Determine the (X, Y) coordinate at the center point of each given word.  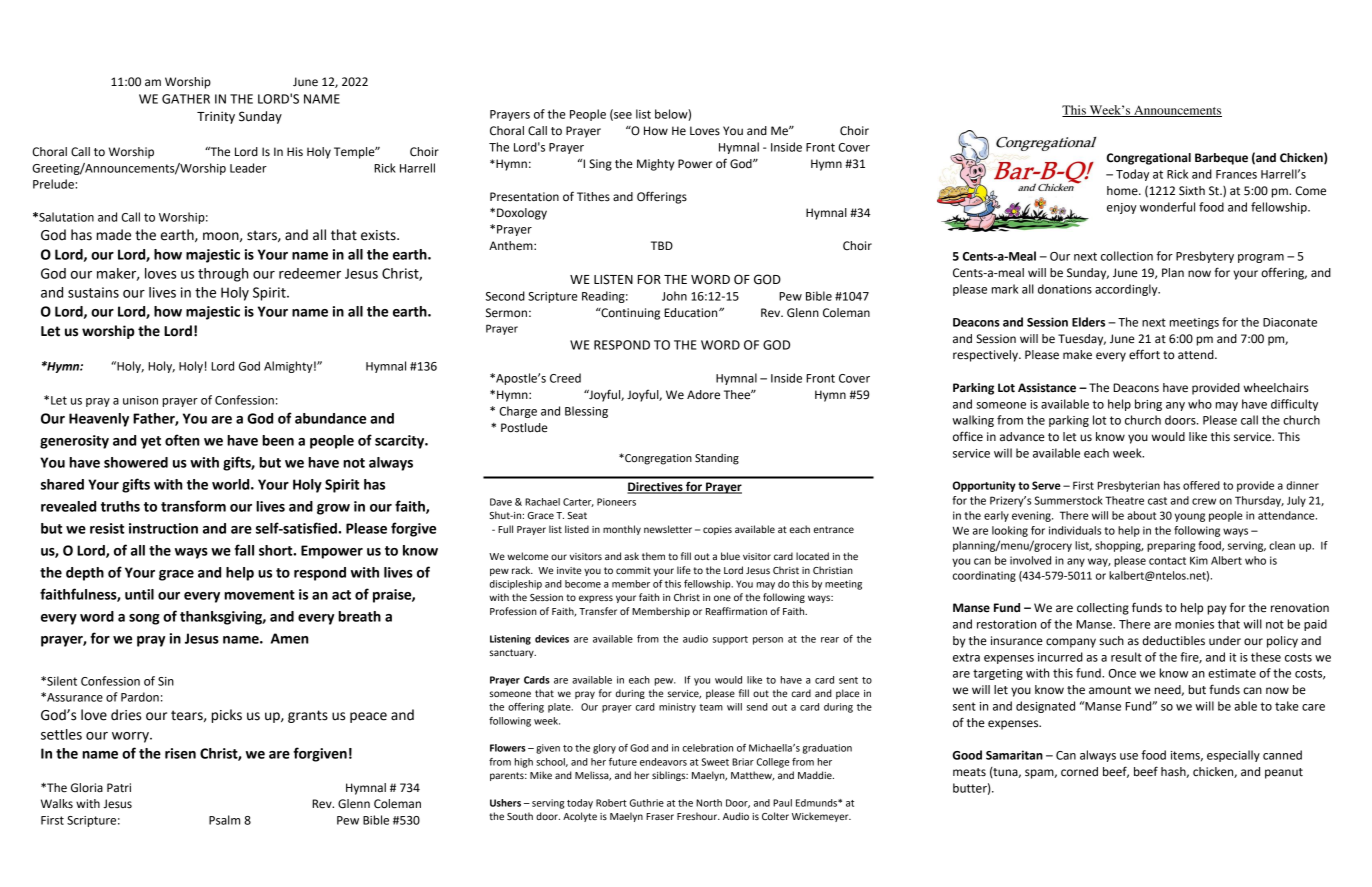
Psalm (224, 820)
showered (136, 462)
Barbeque (1221, 159)
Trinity (216, 117)
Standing (717, 459)
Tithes (593, 197)
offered (1201, 485)
